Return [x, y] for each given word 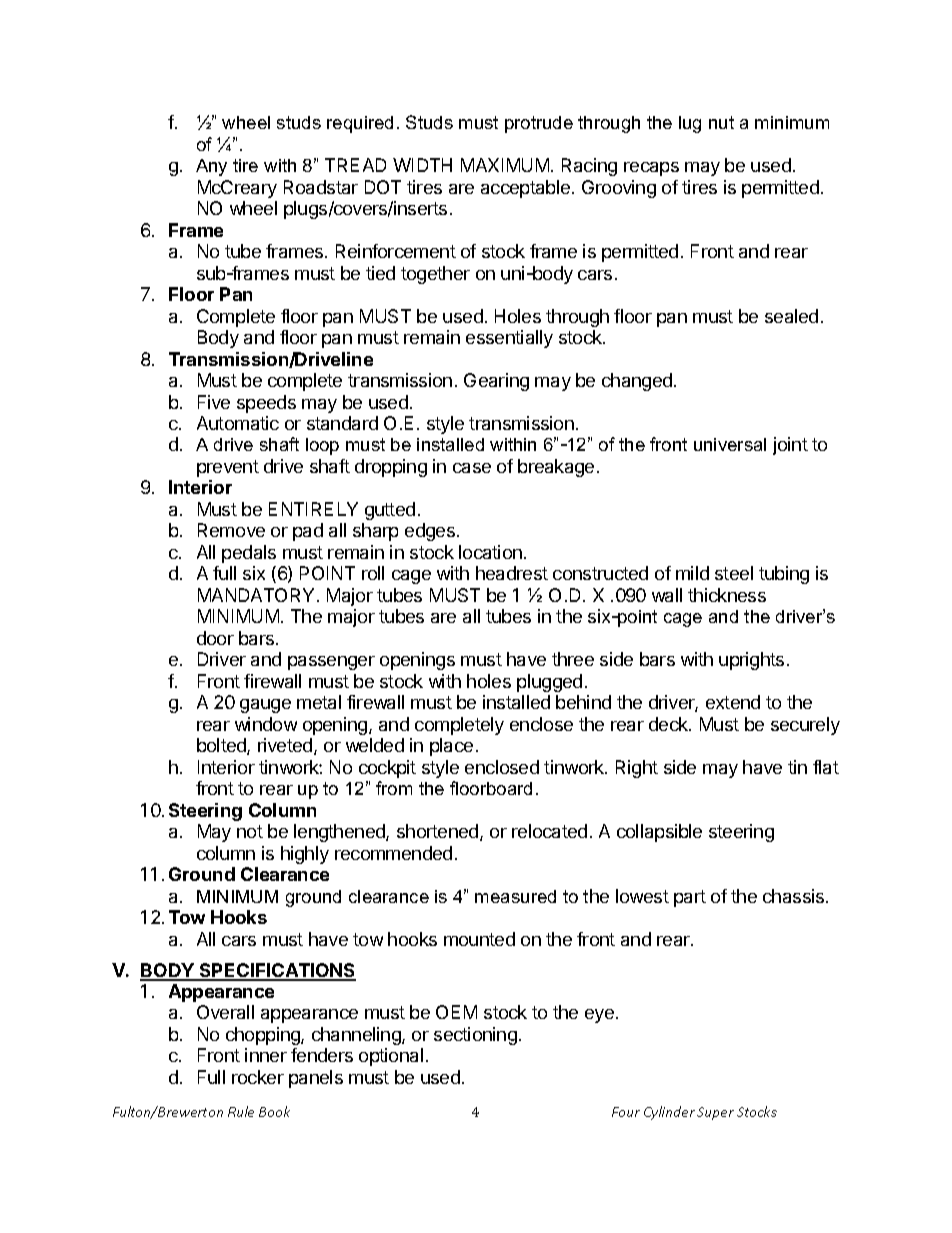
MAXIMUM [505, 165]
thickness [727, 595]
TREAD [355, 165]
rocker [258, 1077]
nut [721, 122]
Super [715, 1113]
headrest [512, 573]
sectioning [475, 1036]
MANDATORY [256, 595]
